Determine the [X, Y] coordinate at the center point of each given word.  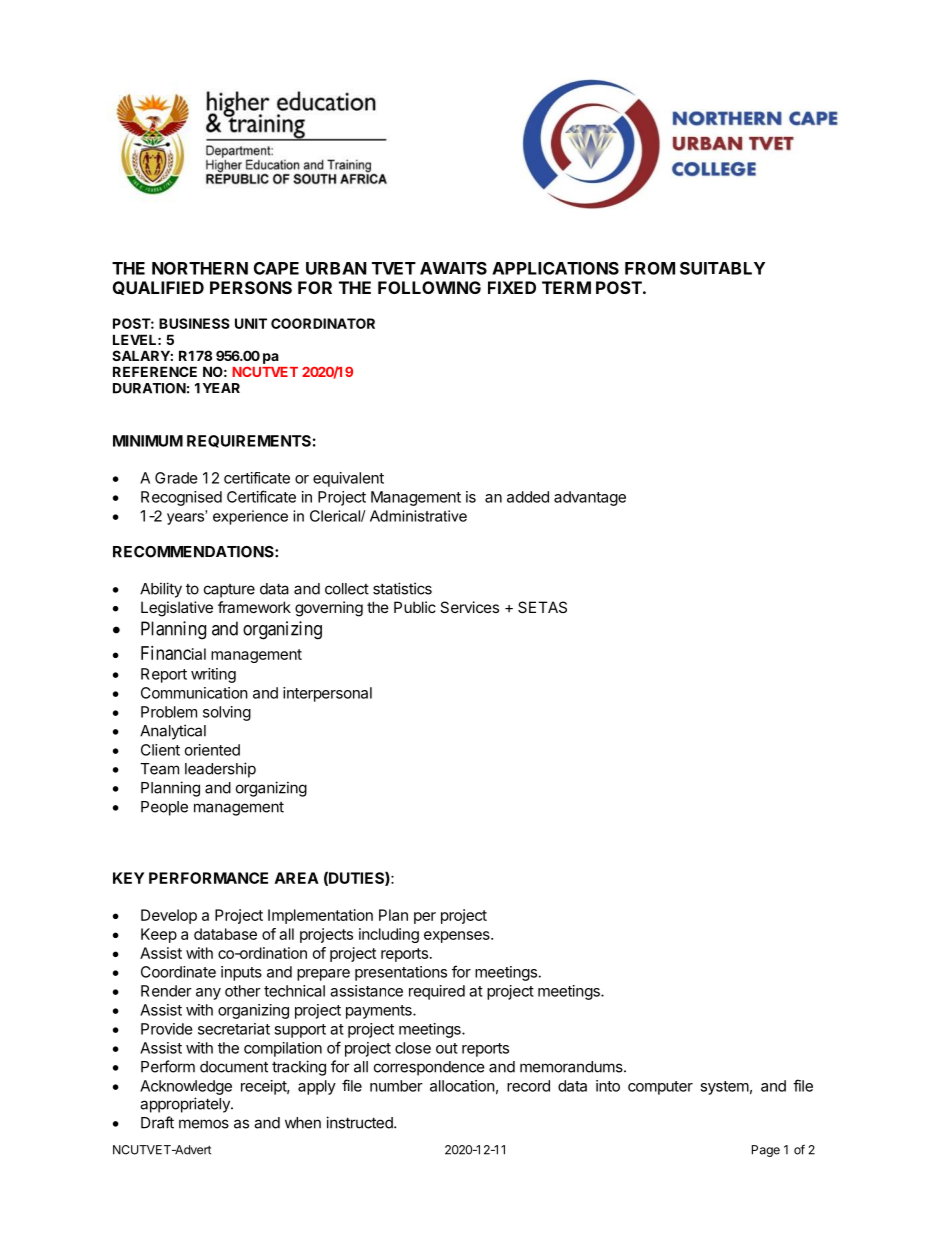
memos [204, 1124]
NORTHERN [200, 268]
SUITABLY [722, 268]
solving [227, 713]
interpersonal [327, 694]
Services [469, 607]
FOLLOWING [429, 287]
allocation [462, 1086]
